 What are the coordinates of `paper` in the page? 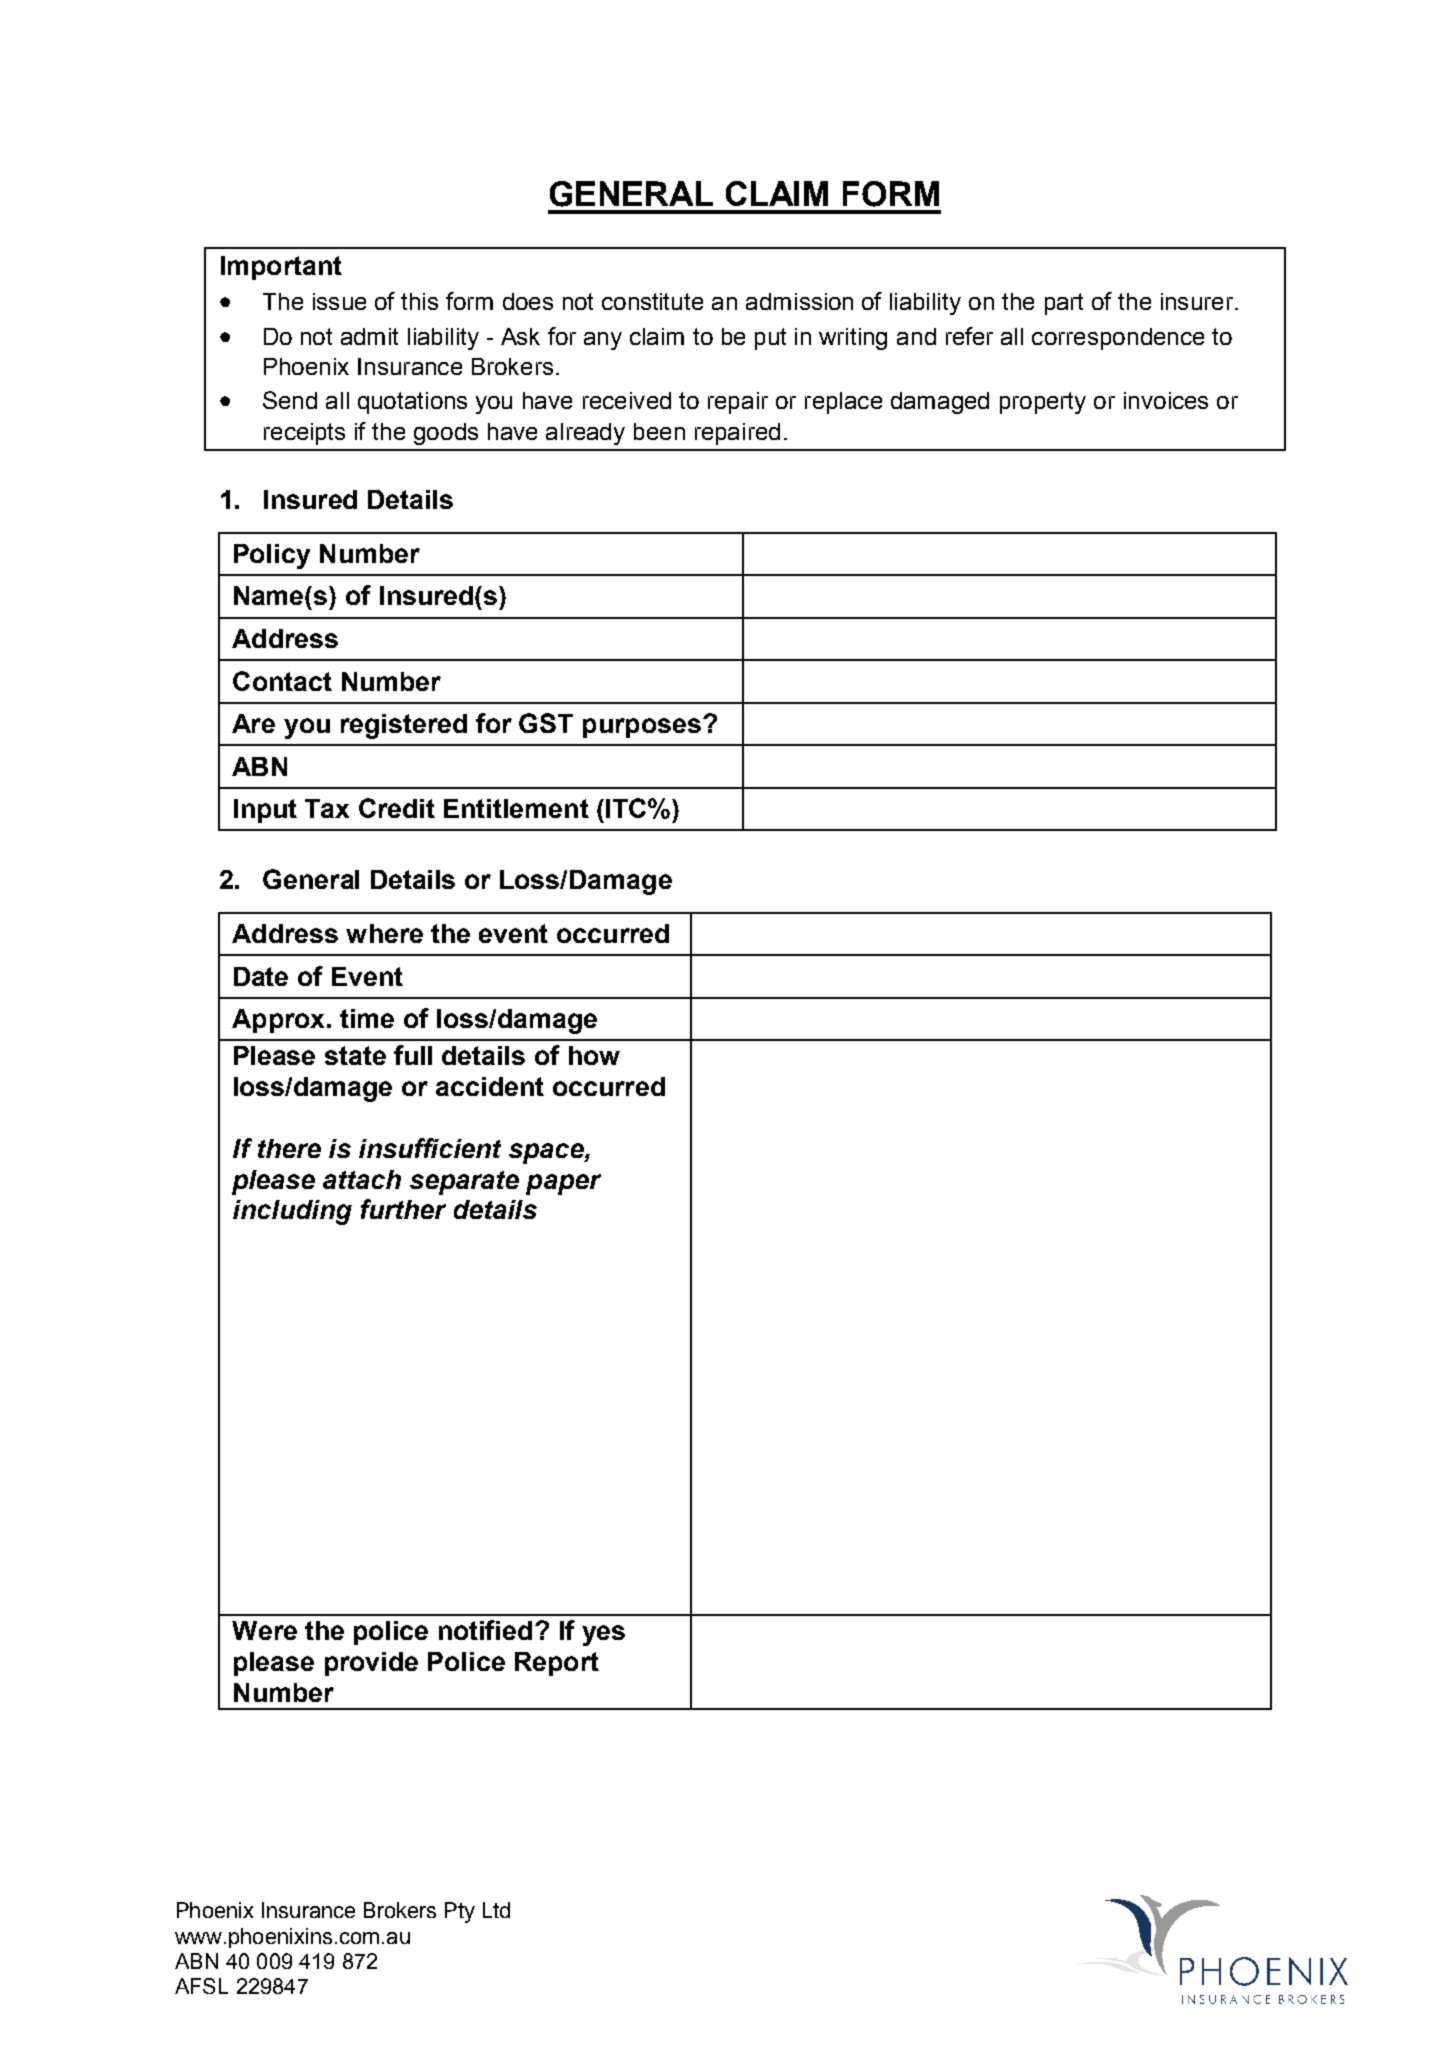 It's located at (563, 1184).
